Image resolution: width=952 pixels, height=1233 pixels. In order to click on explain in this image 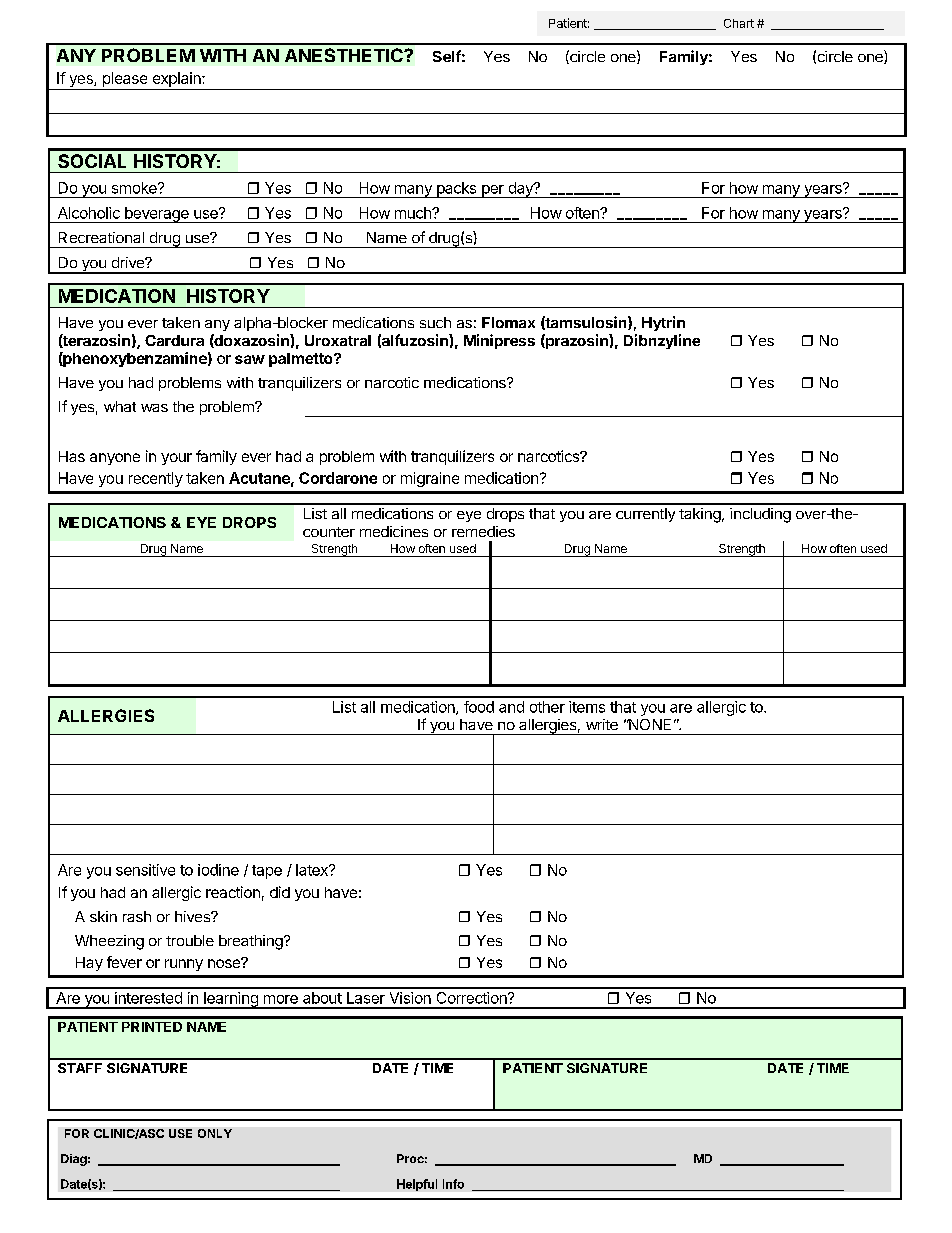, I will do `click(178, 79)`.
